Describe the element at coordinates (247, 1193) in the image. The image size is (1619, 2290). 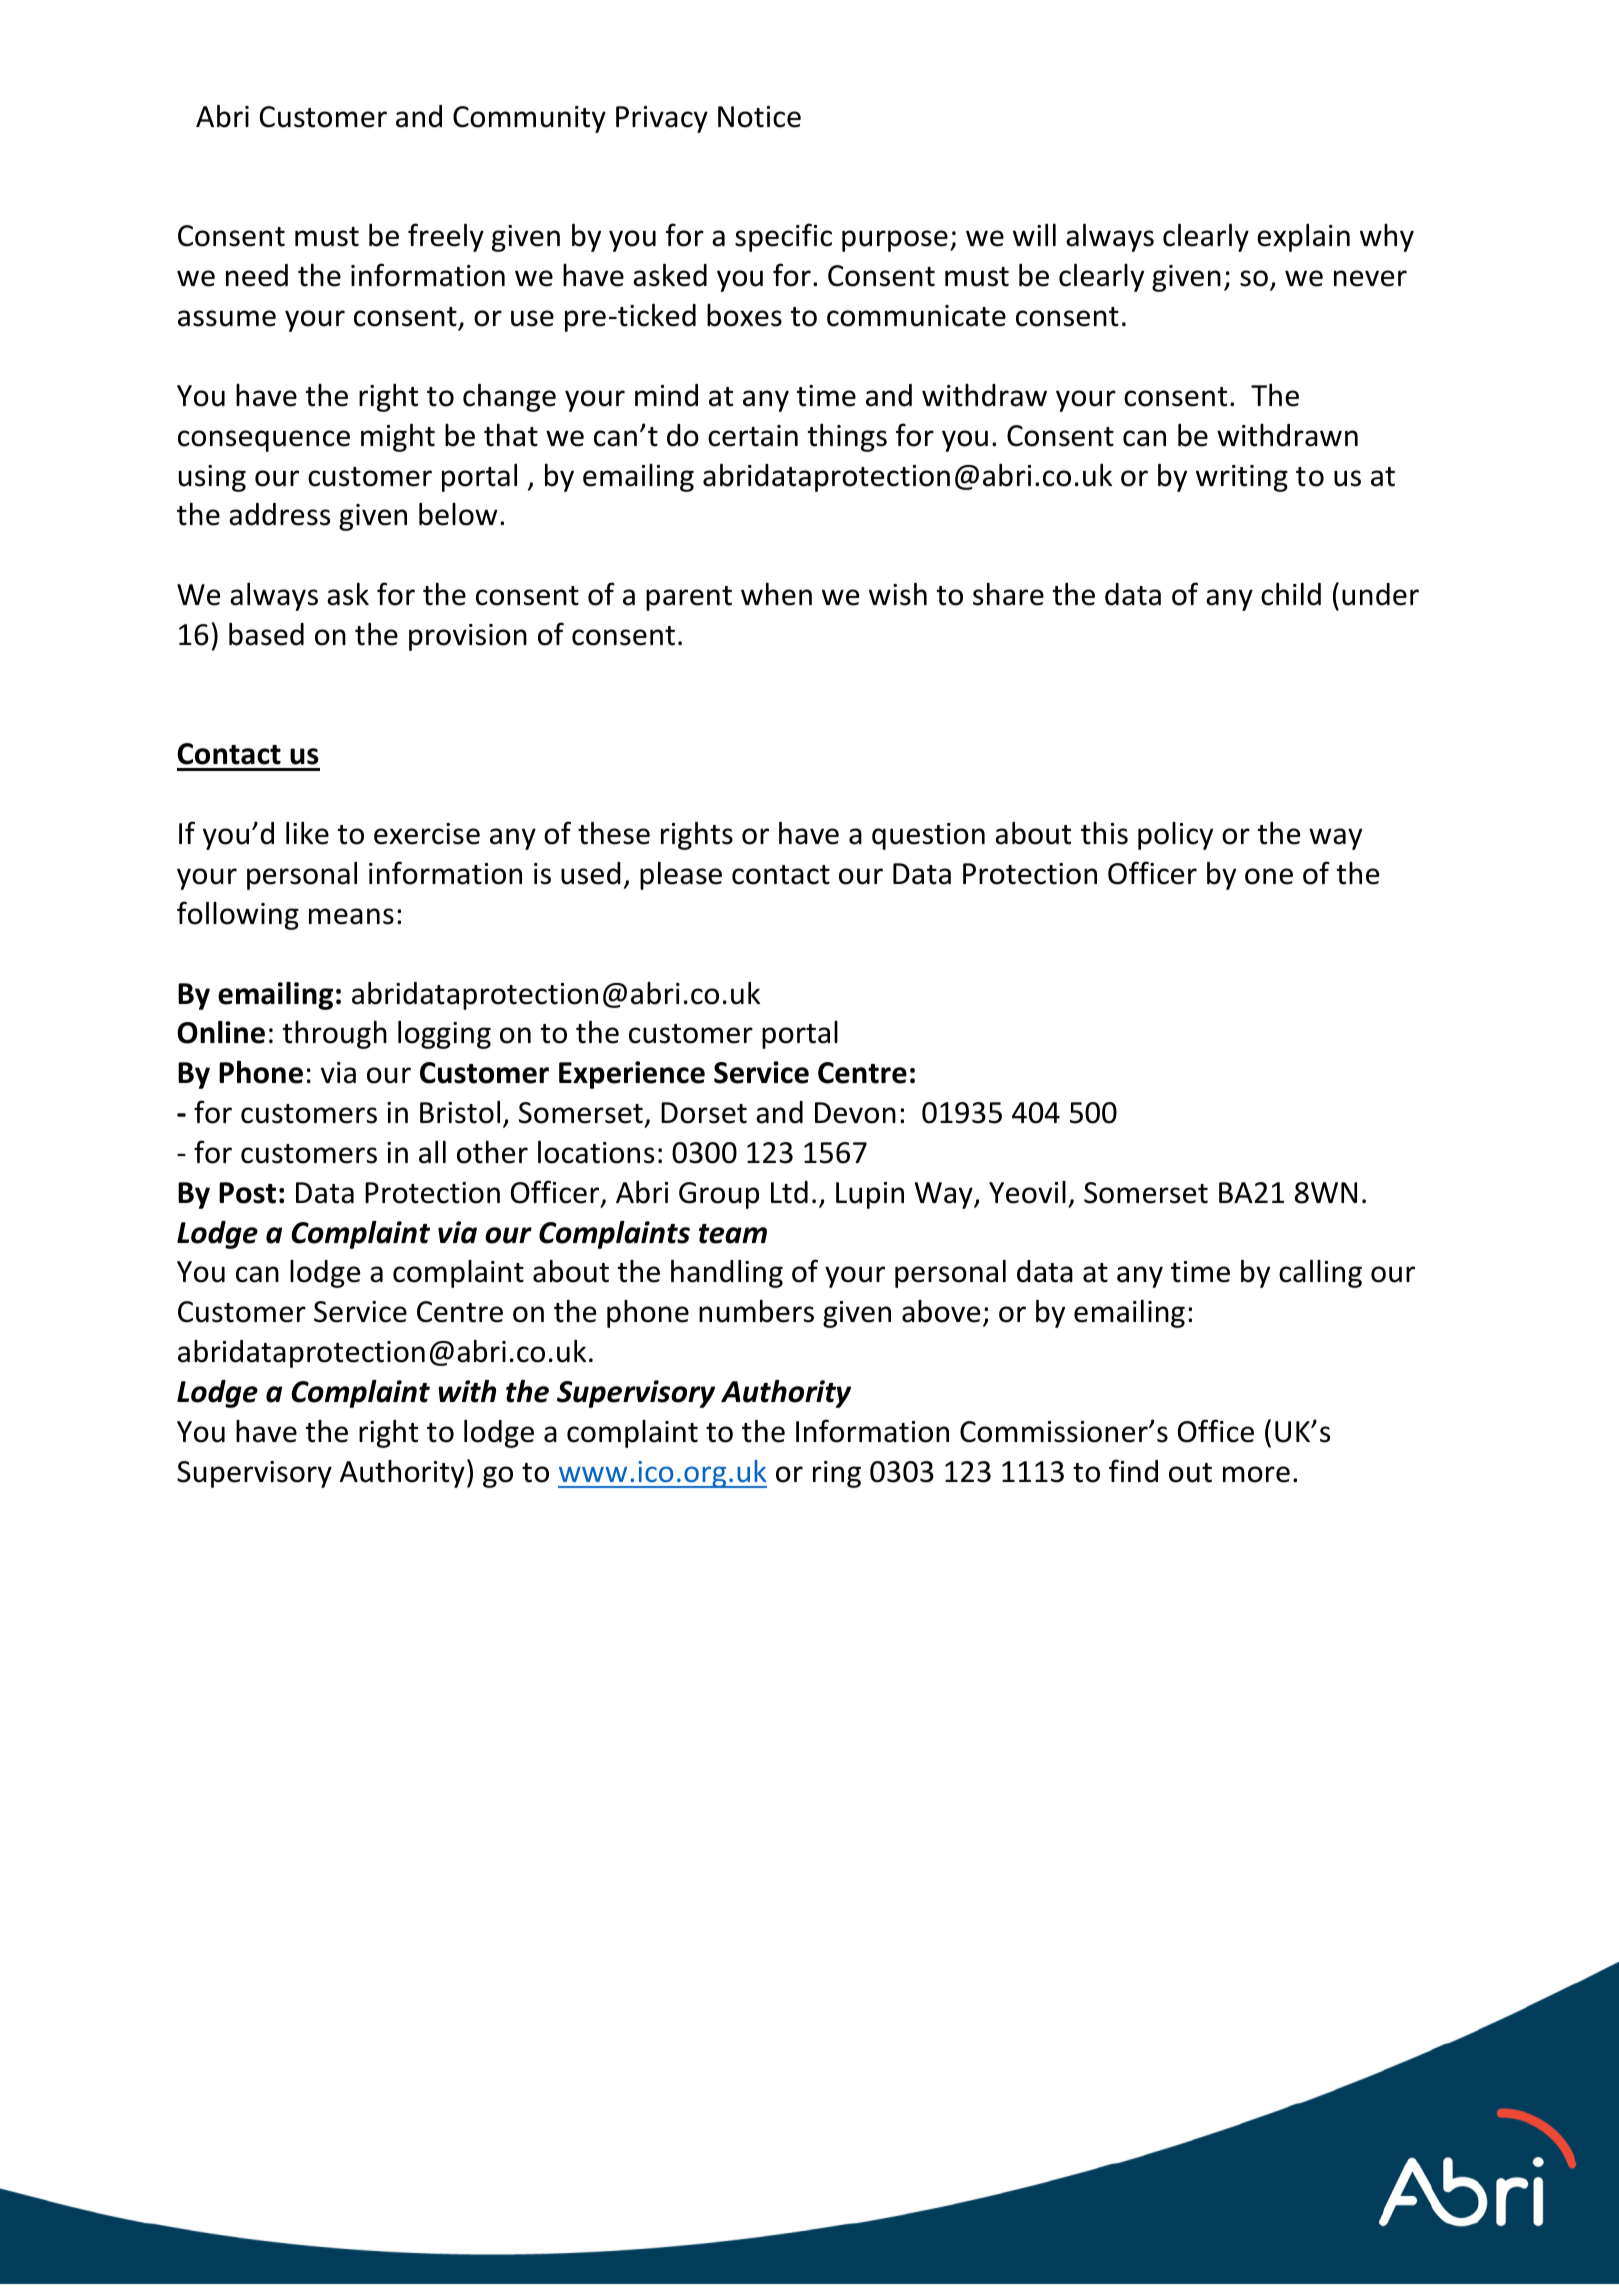
I see `Post` at that location.
